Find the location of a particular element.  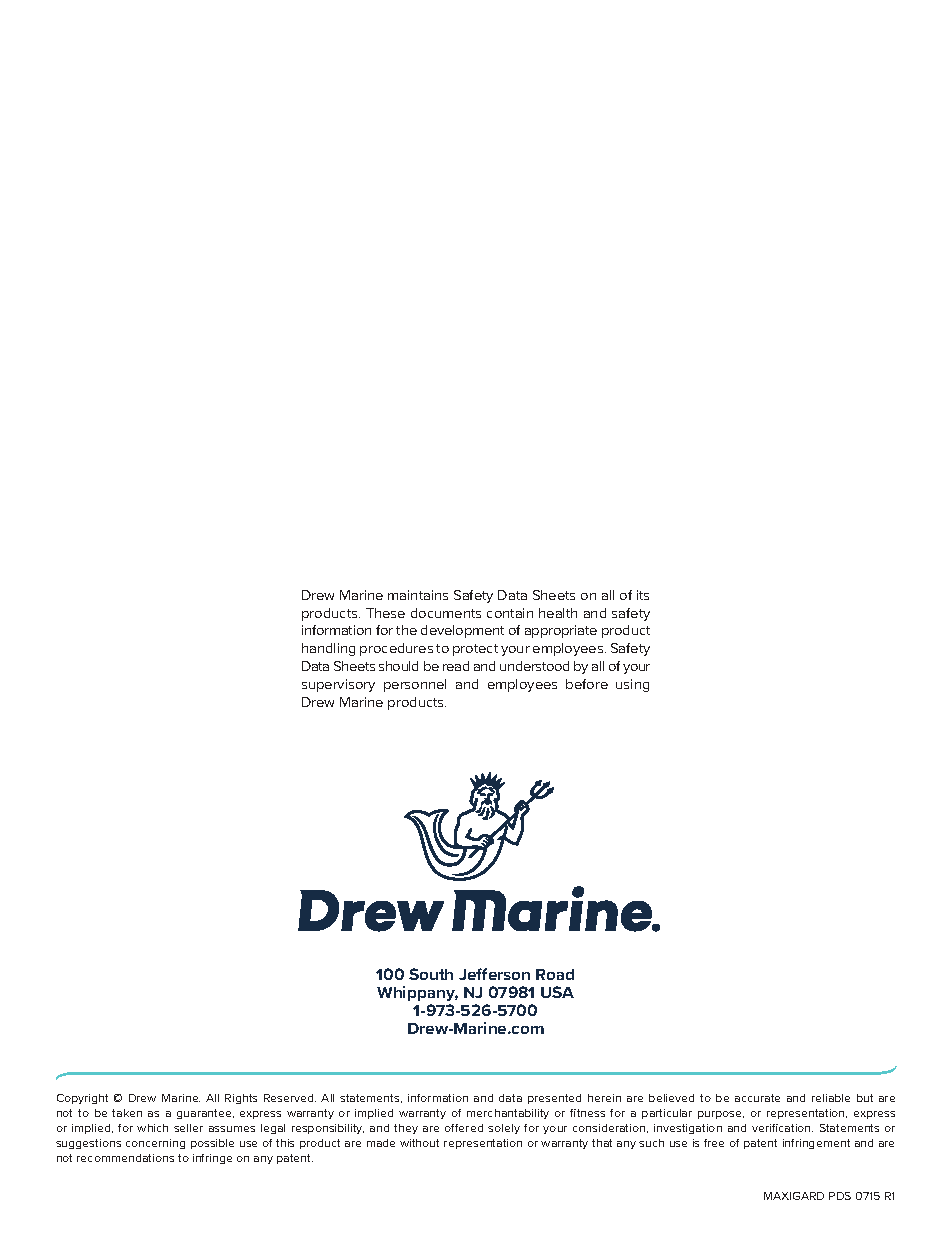

Road is located at coordinates (555, 974).
